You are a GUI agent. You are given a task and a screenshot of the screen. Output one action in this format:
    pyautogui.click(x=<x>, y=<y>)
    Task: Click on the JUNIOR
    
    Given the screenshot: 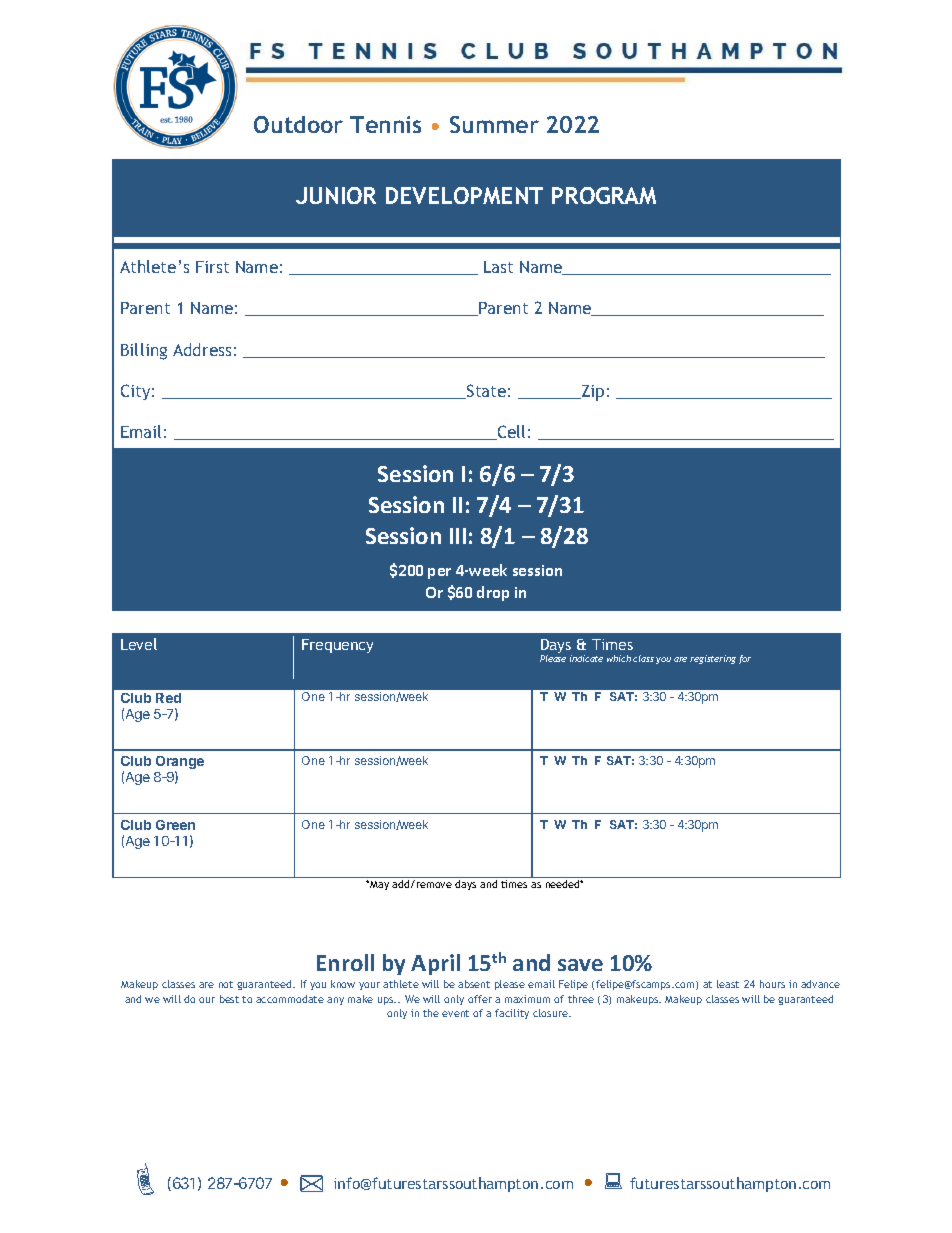 What is the action you would take?
    pyautogui.click(x=336, y=195)
